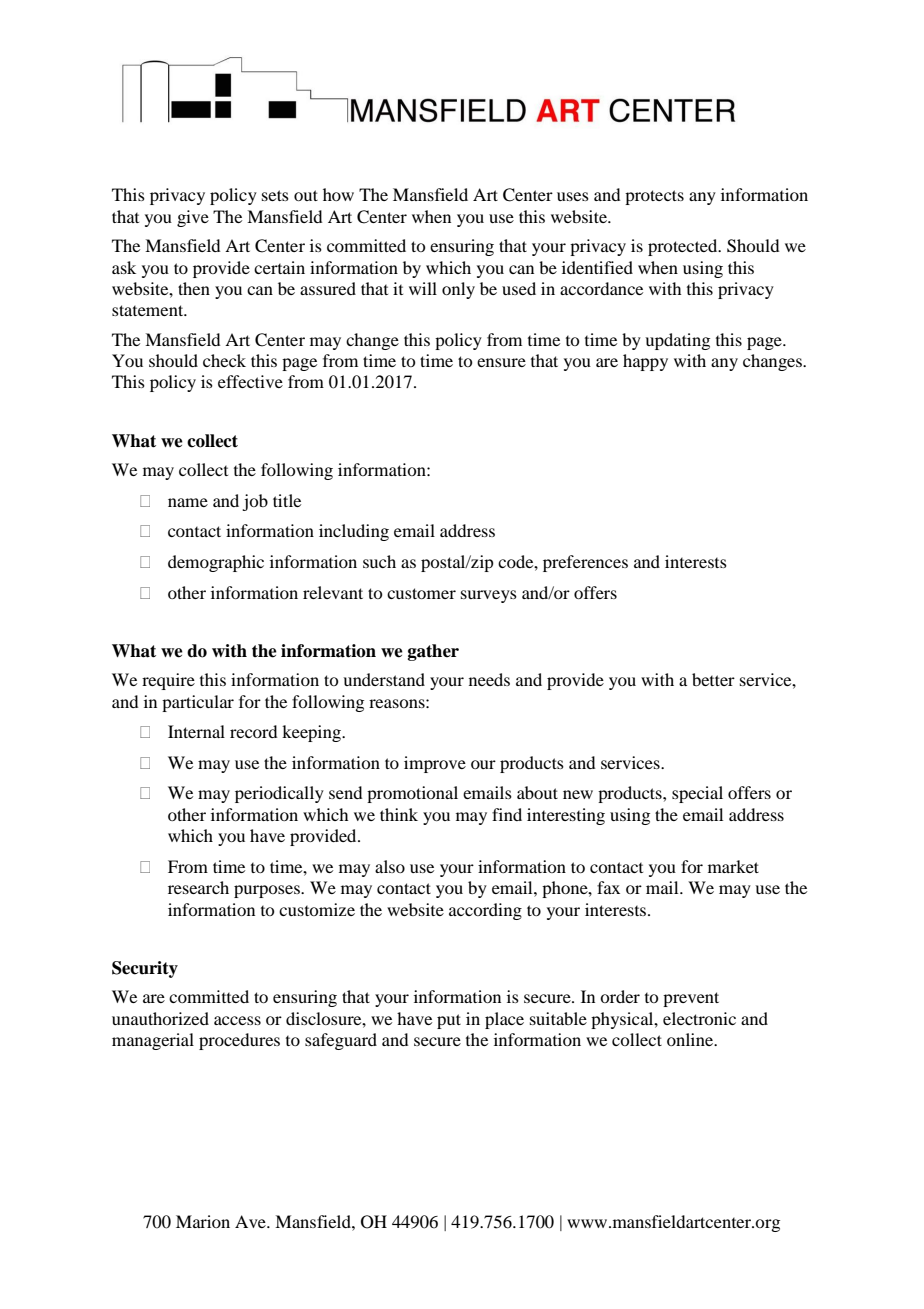 The width and height of the screenshot is (924, 1309). Describe the element at coordinates (198, 703) in the screenshot. I see `particular` at that location.
